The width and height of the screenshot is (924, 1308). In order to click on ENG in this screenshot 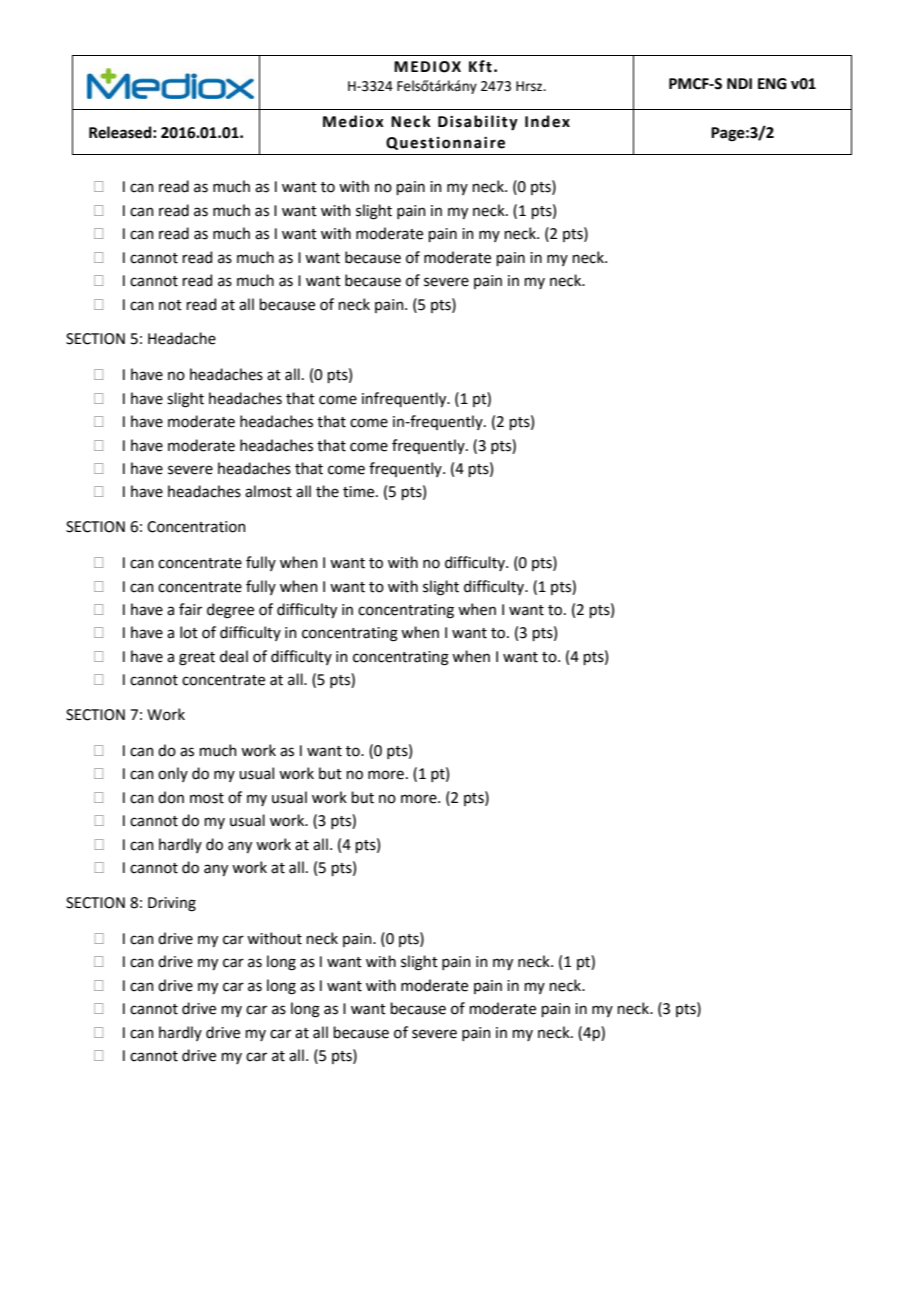, I will do `click(772, 84)`.
